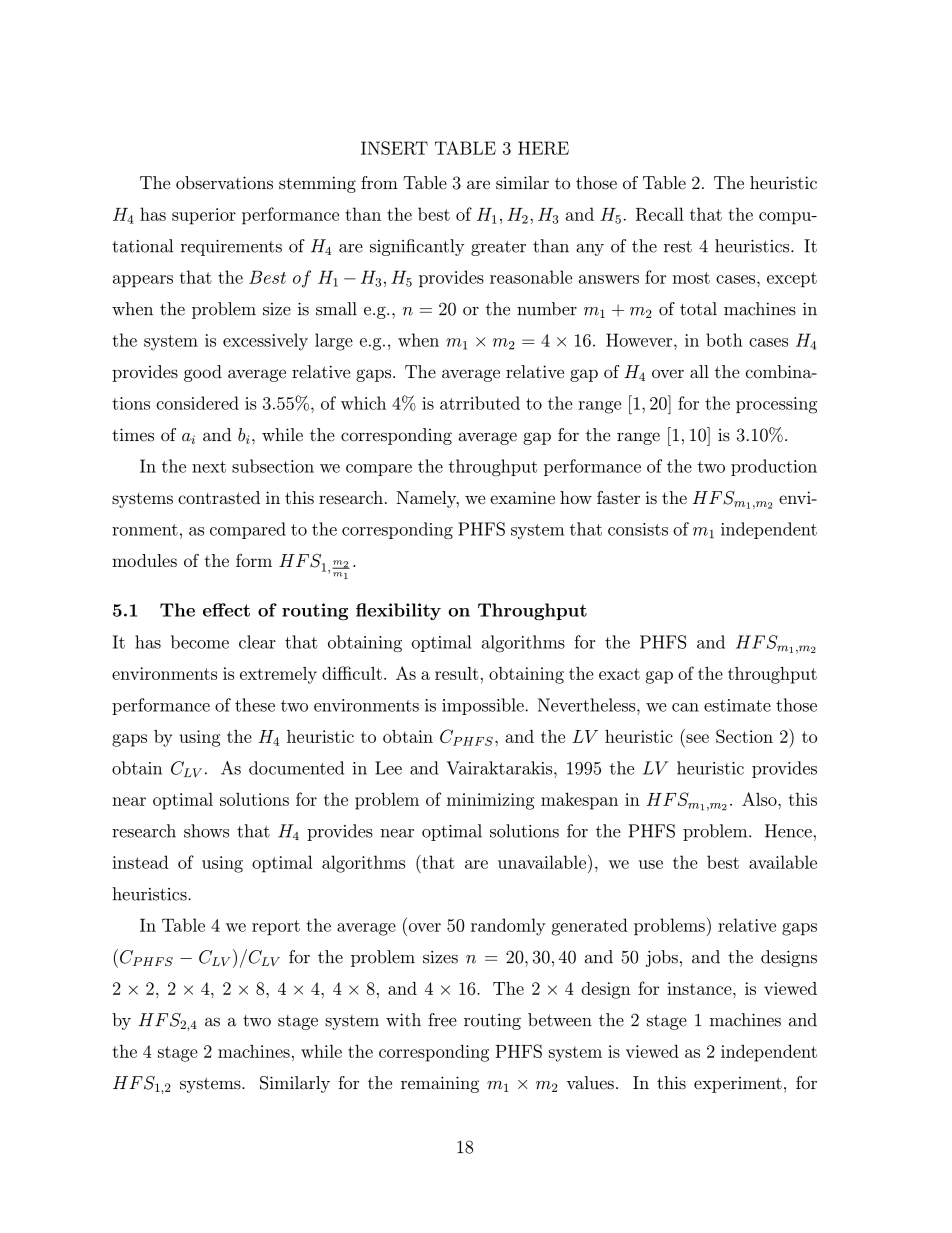 The image size is (952, 1233). What do you see at coordinates (619, 674) in the page?
I see `exact` at bounding box center [619, 674].
